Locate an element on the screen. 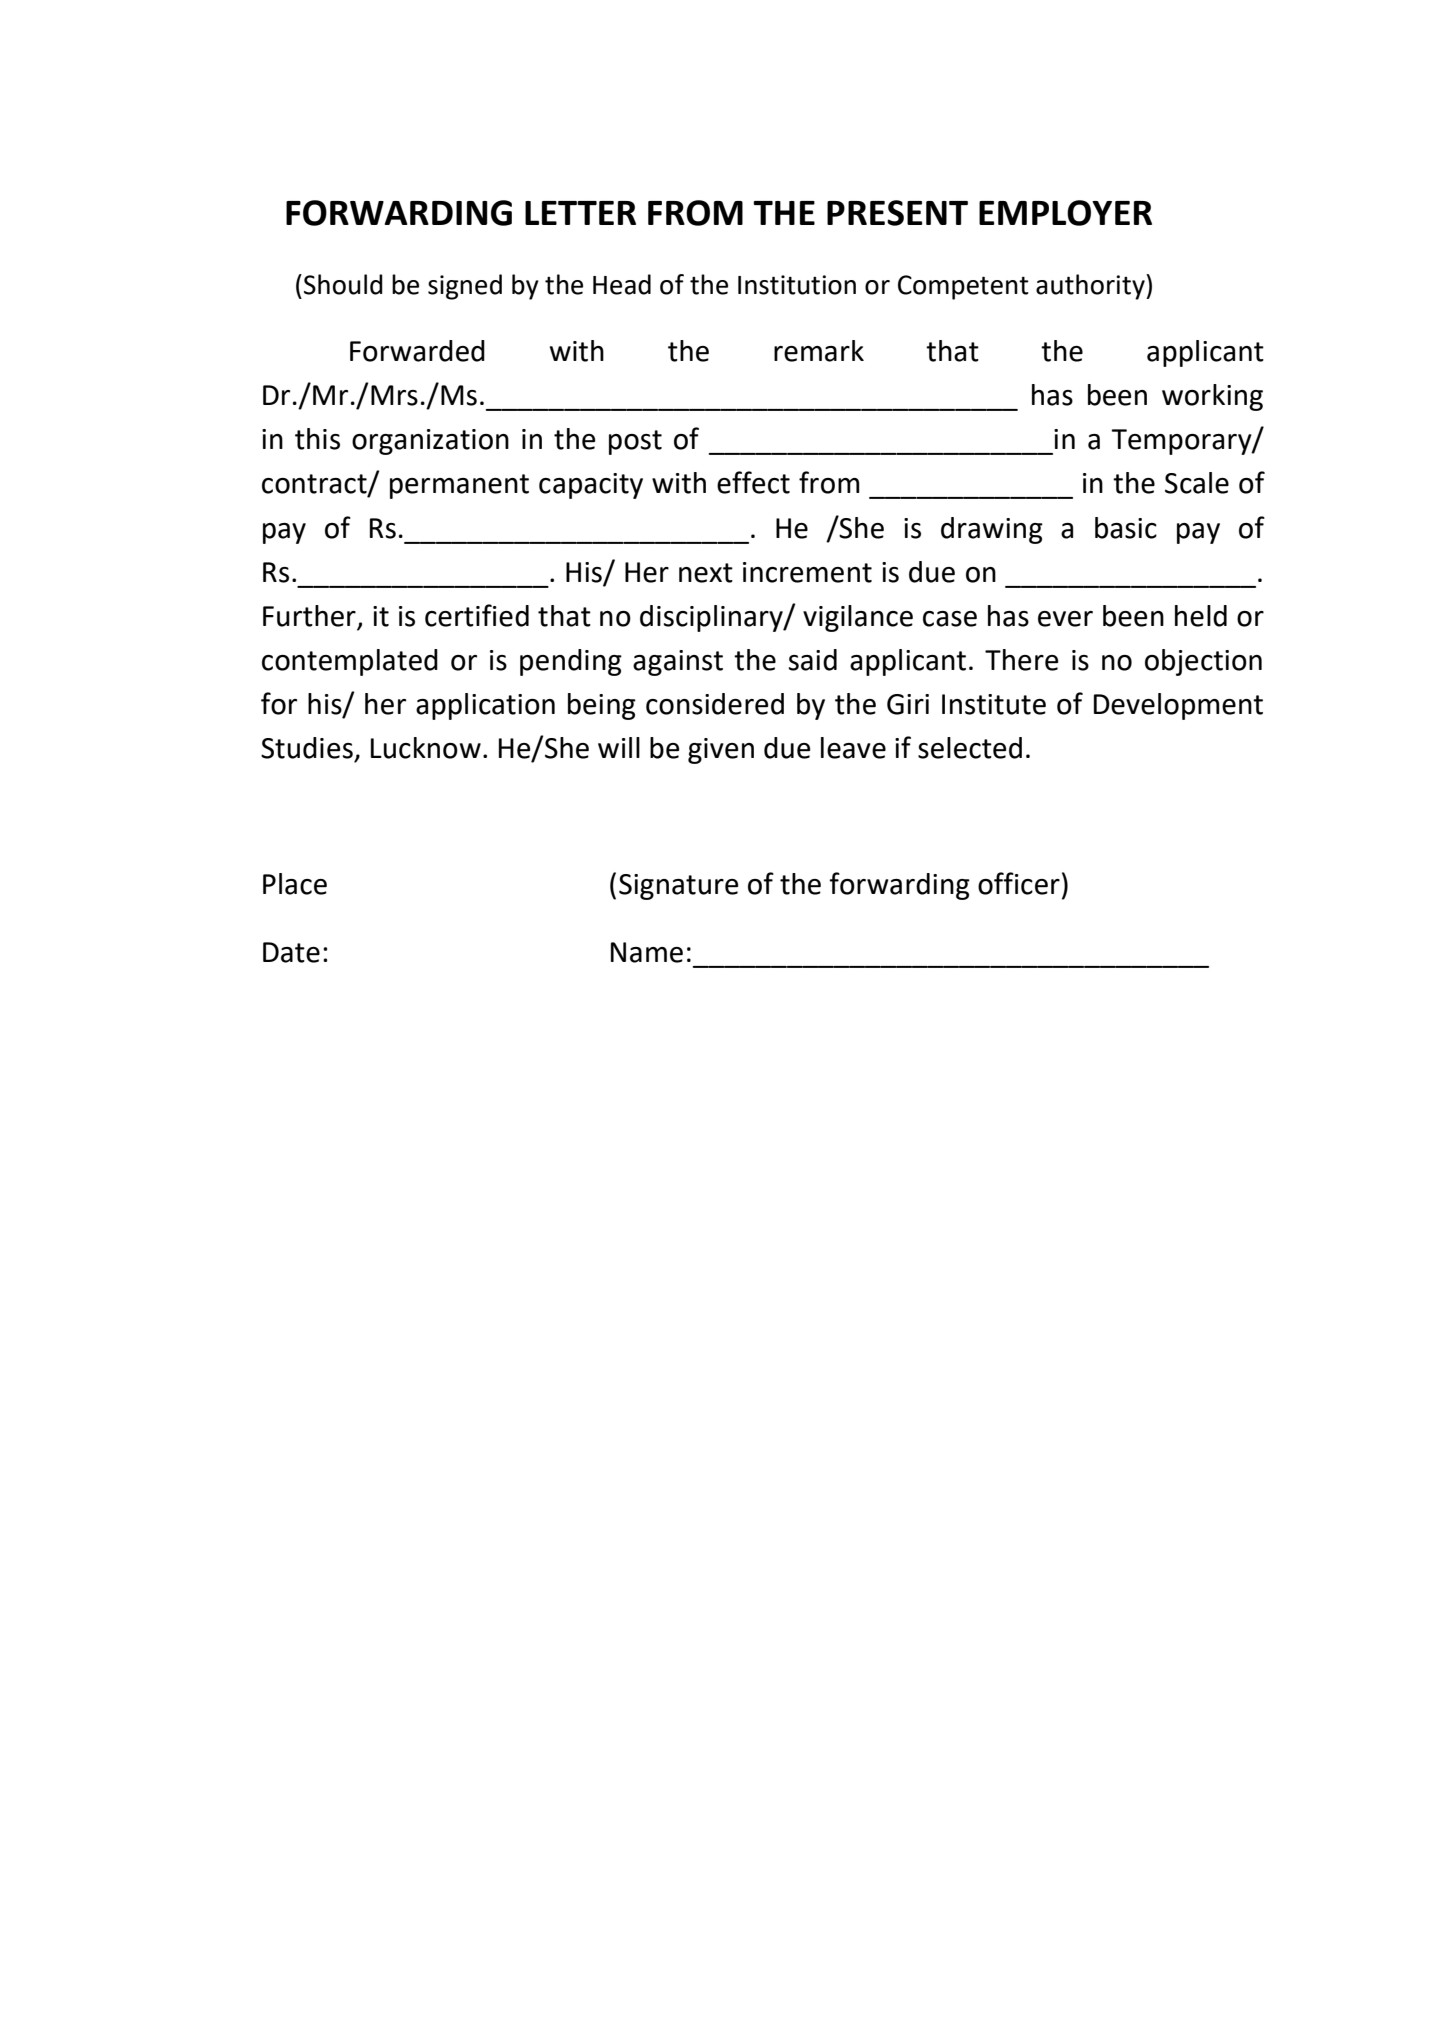 The width and height of the screenshot is (1438, 2033). organization is located at coordinates (430, 442).
